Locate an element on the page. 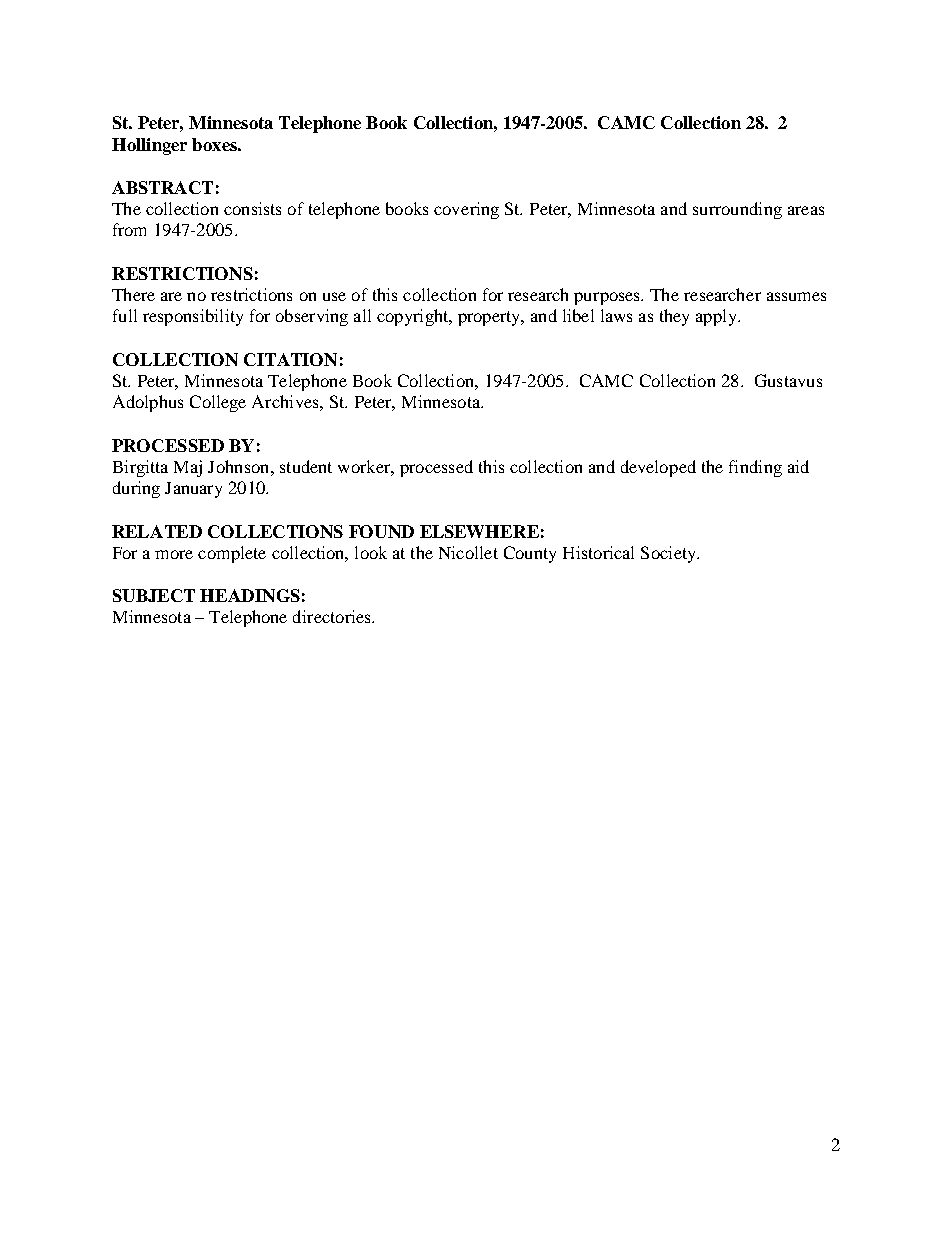 The height and width of the document is (1233, 952). covering is located at coordinates (466, 210).
